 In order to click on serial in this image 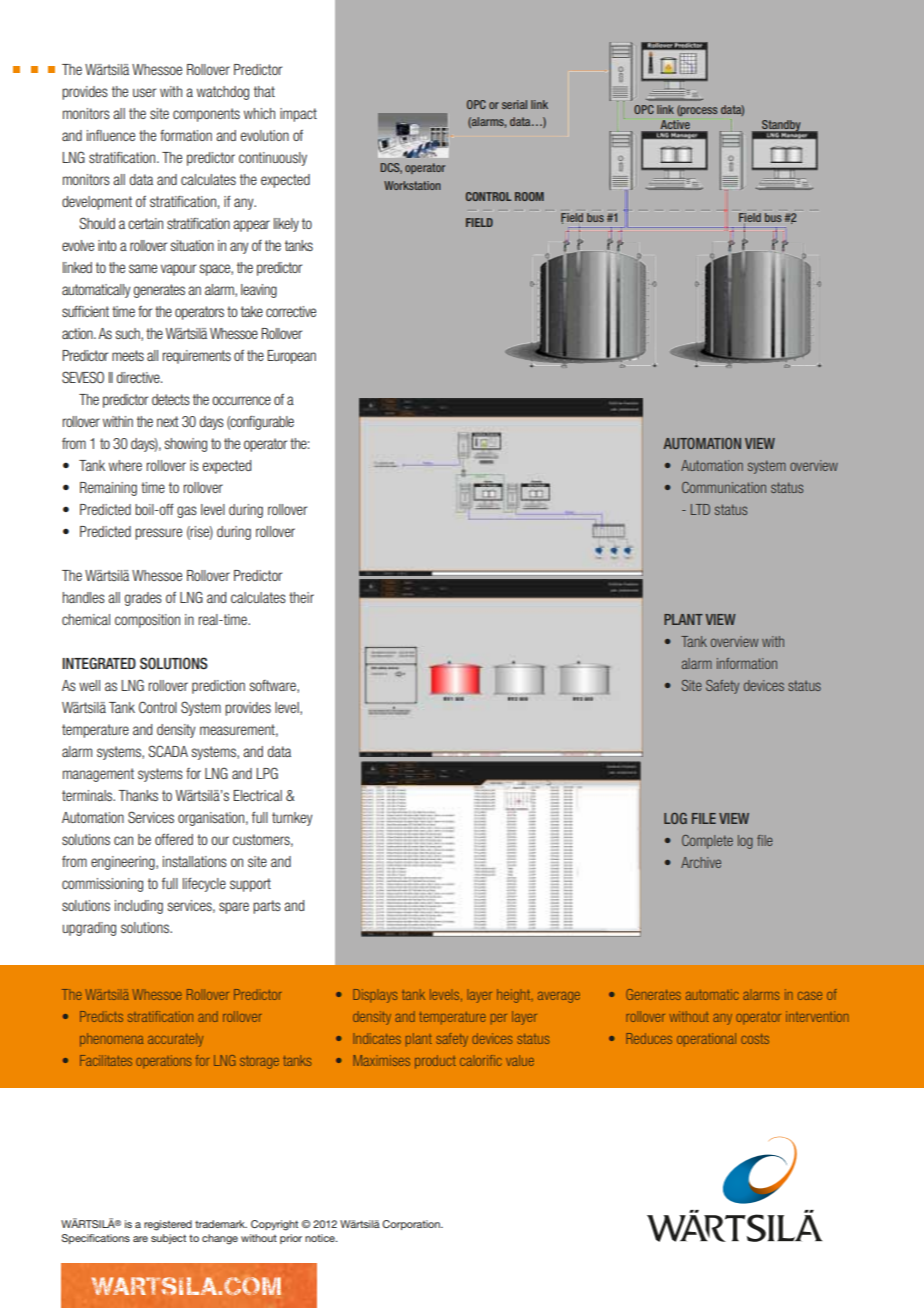, I will do `click(514, 104)`.
